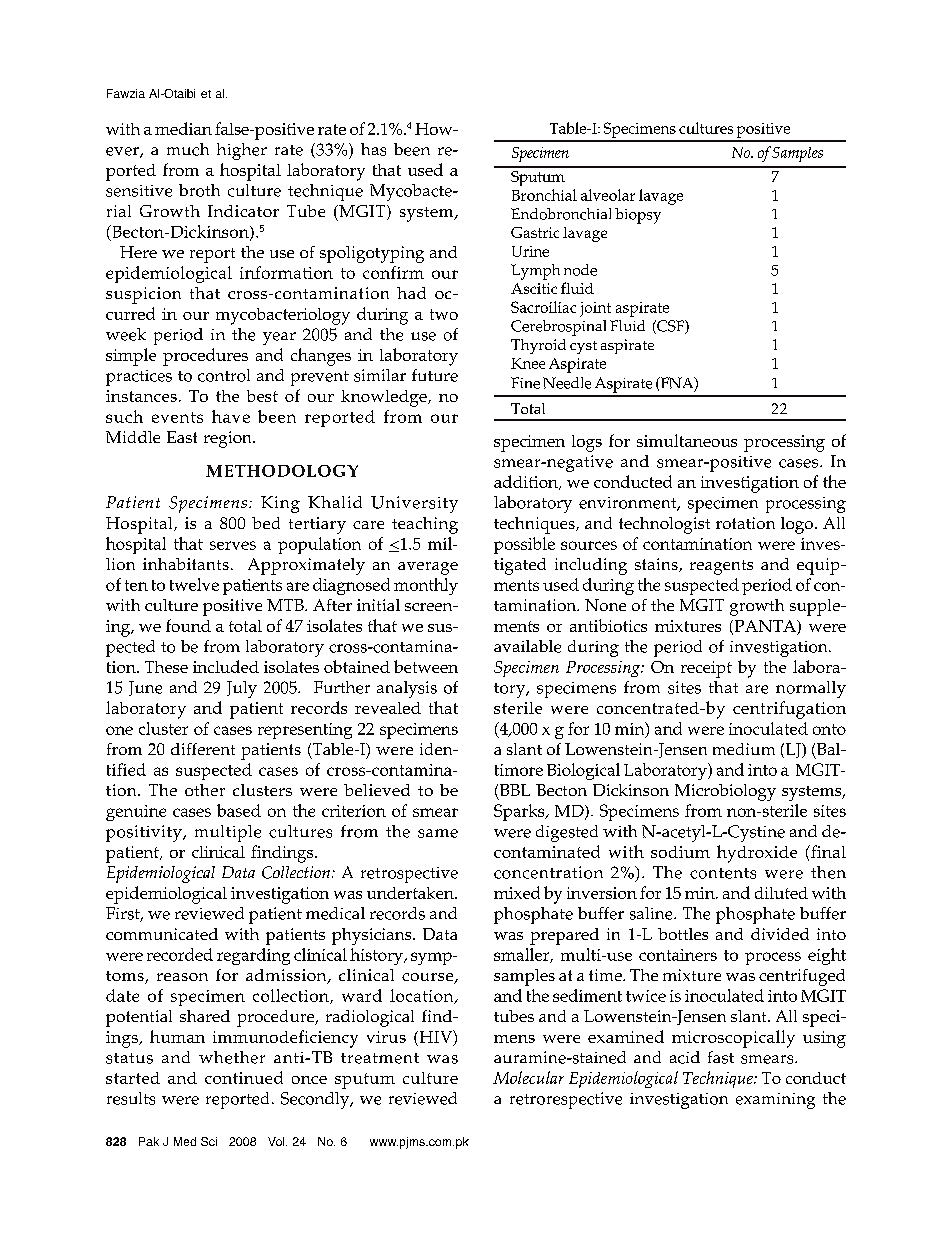  I want to click on University, so click(414, 504).
